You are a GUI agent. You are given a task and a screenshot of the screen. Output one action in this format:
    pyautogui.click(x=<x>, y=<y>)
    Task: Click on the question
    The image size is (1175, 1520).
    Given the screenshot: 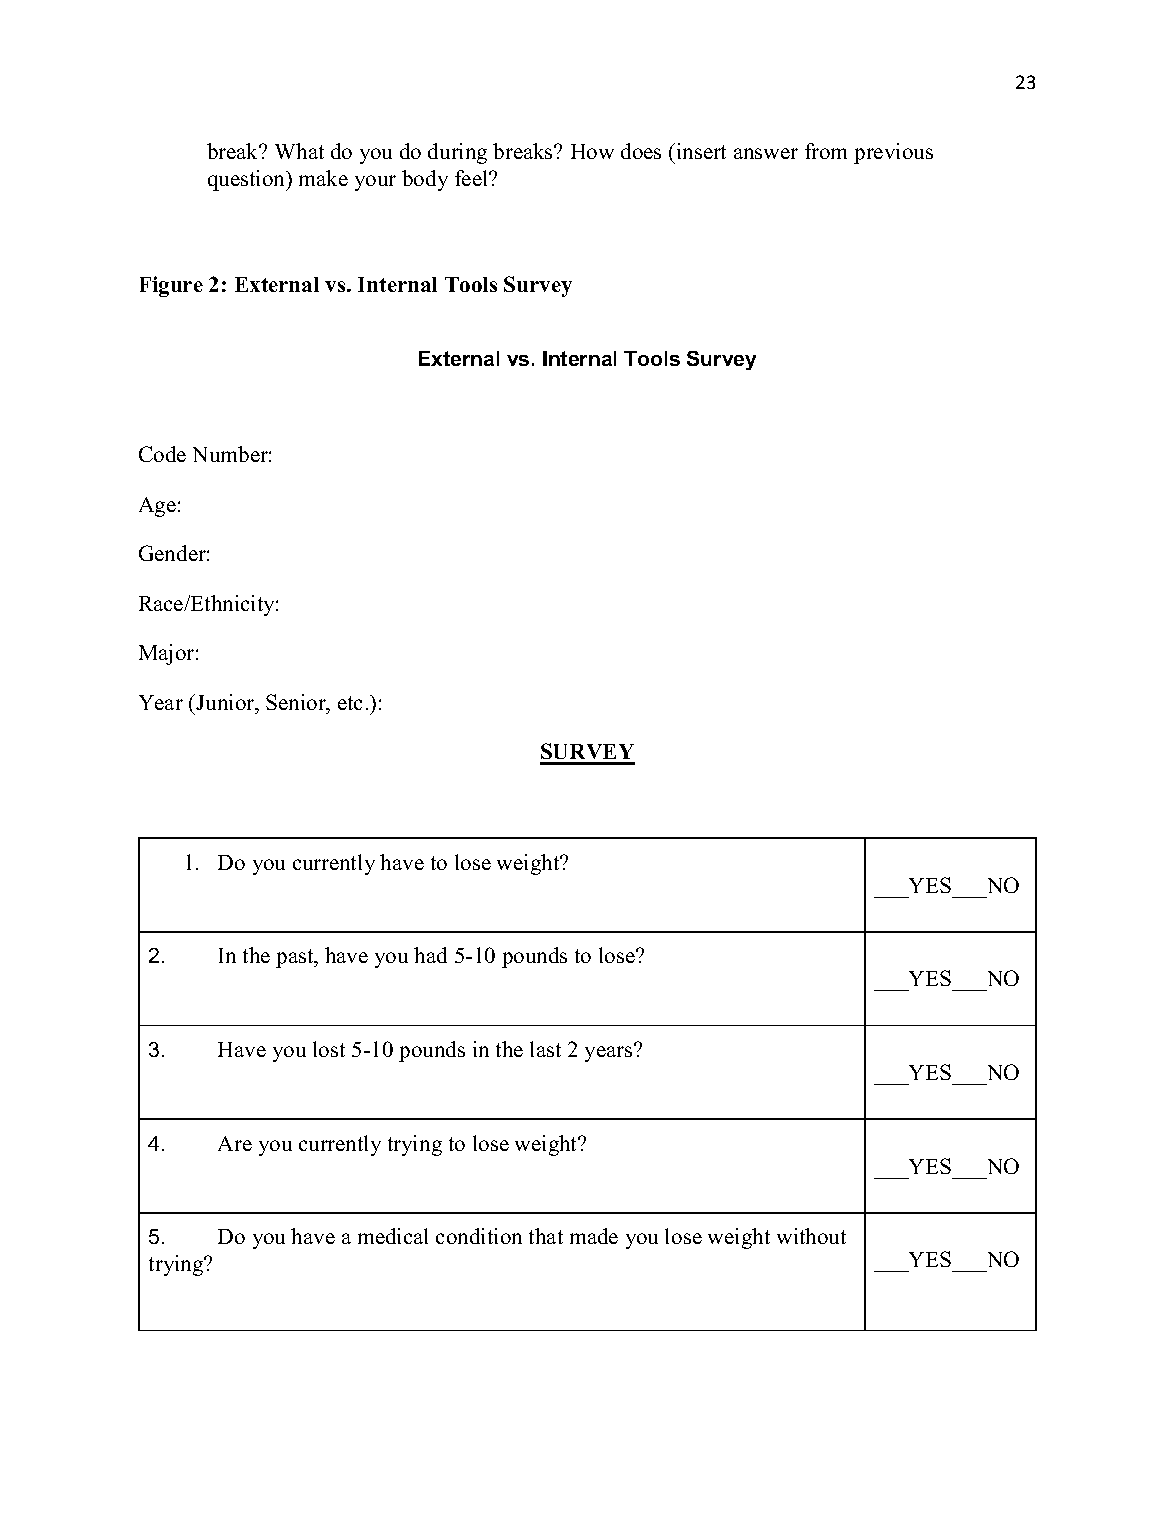 What is the action you would take?
    pyautogui.click(x=248, y=180)
